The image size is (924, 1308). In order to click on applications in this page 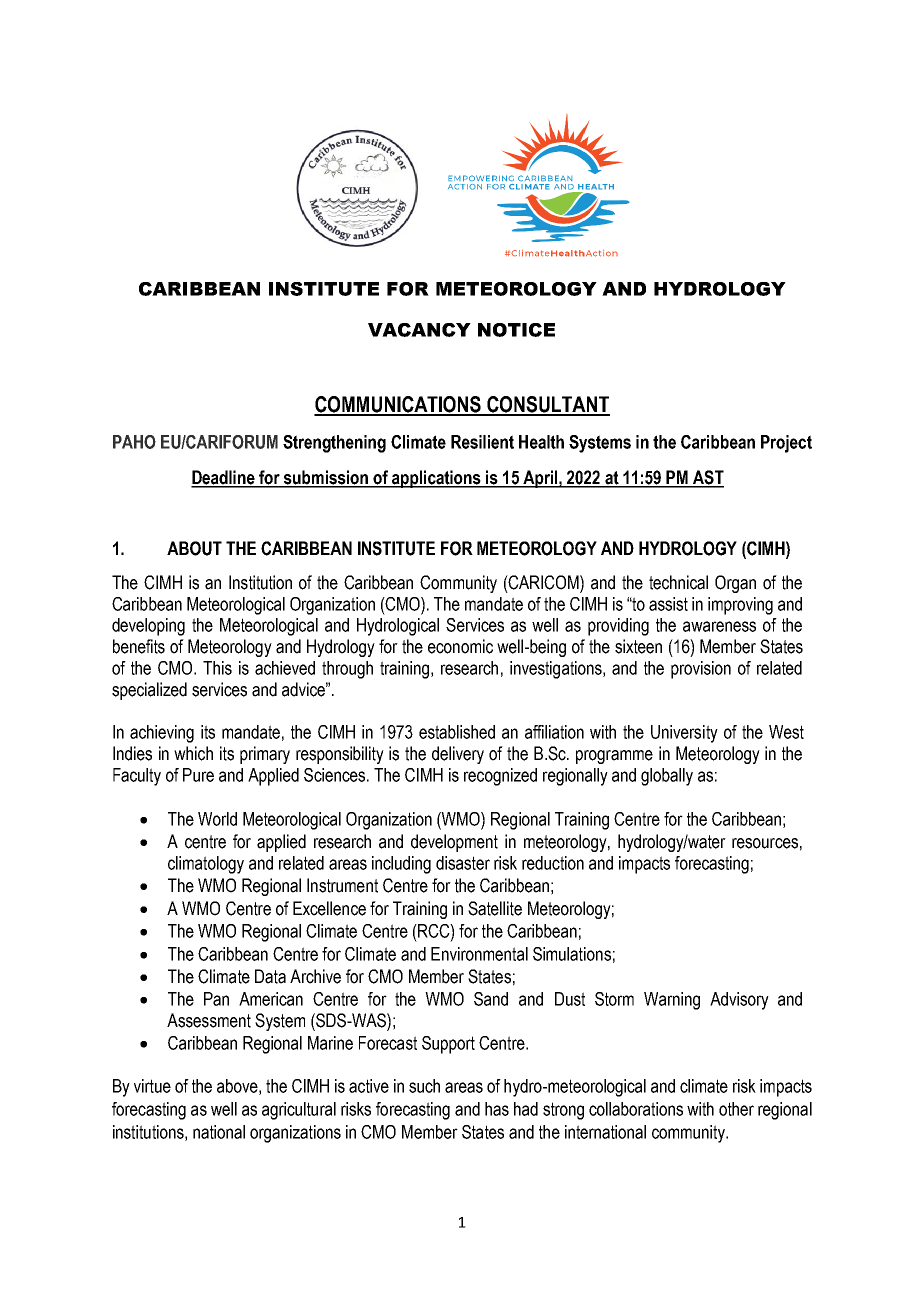, I will do `click(436, 479)`.
